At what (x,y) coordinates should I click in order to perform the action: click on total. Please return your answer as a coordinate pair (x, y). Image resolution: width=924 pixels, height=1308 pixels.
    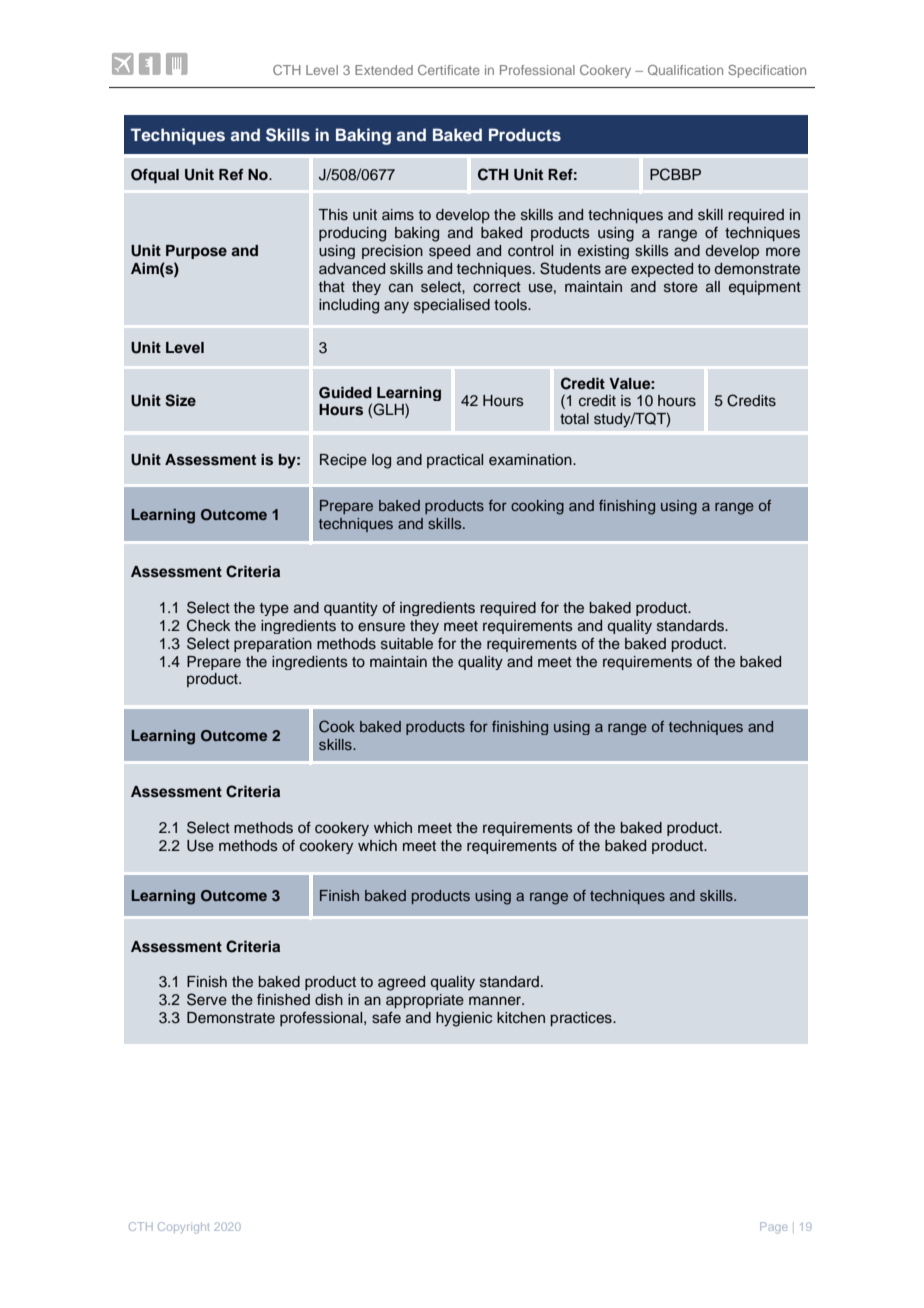
    Looking at the image, I should click on (574, 418).
